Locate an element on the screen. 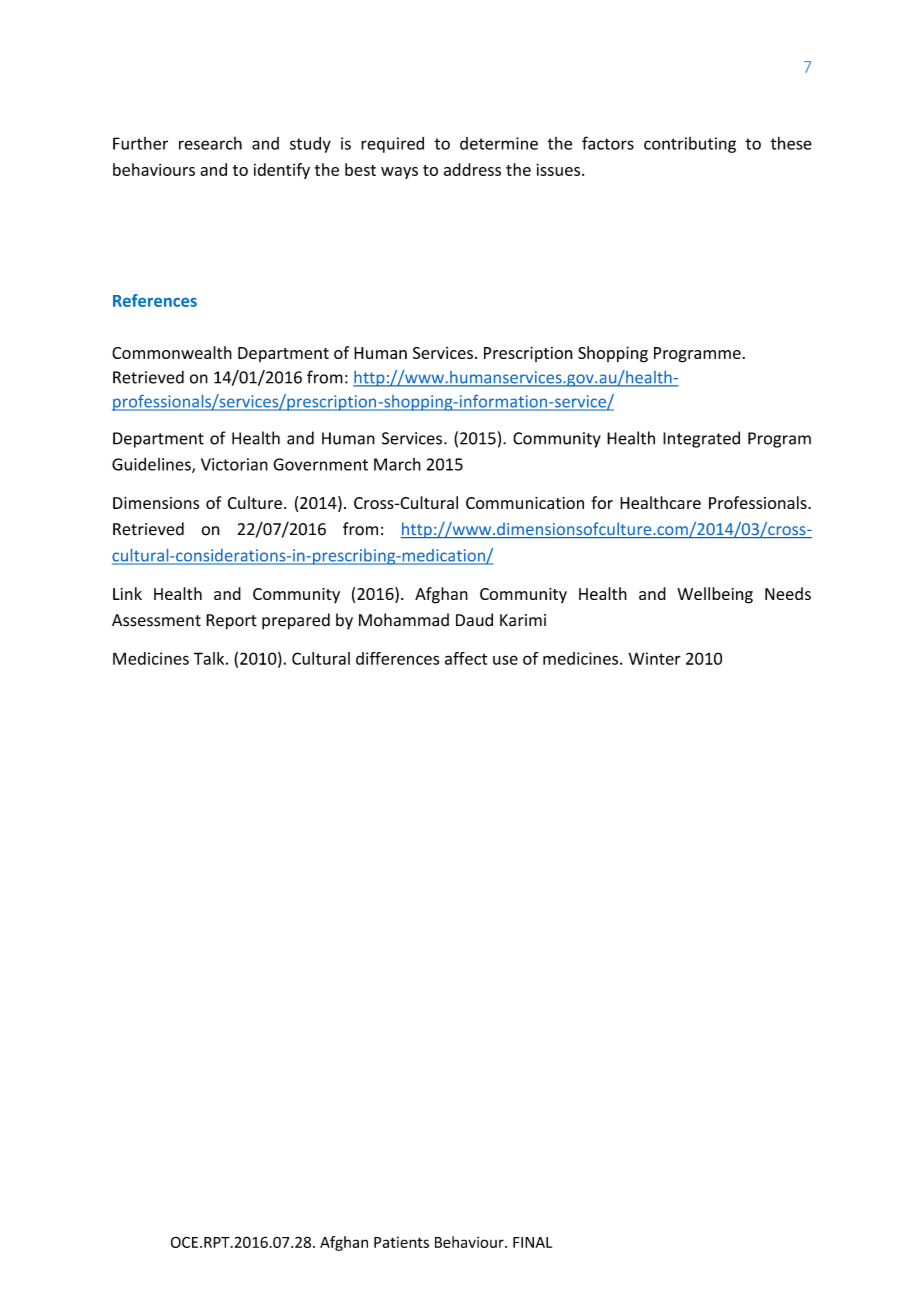 Image resolution: width=924 pixels, height=1308 pixels. Winter is located at coordinates (655, 658).
